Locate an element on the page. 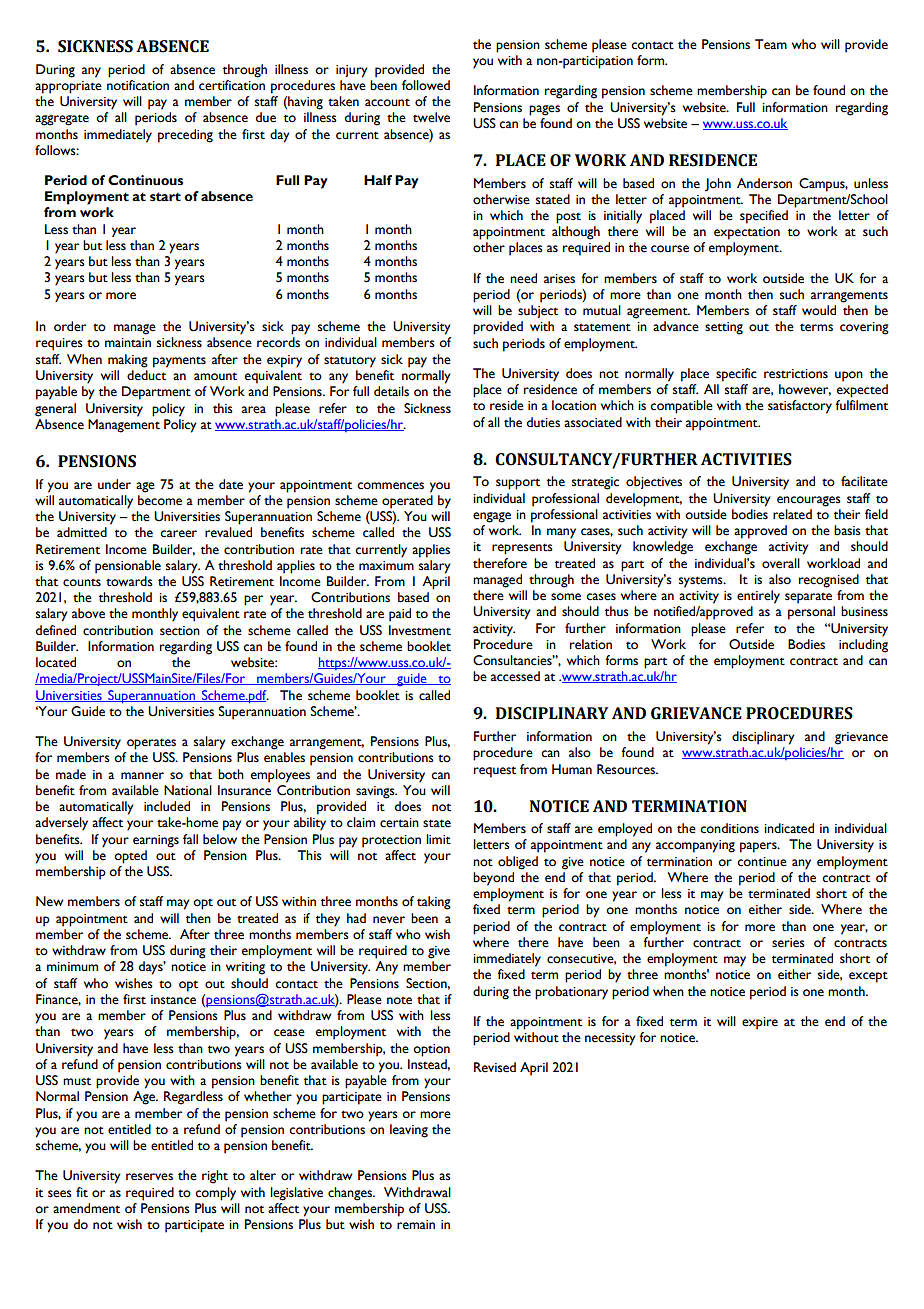  reserves is located at coordinates (149, 1177).
